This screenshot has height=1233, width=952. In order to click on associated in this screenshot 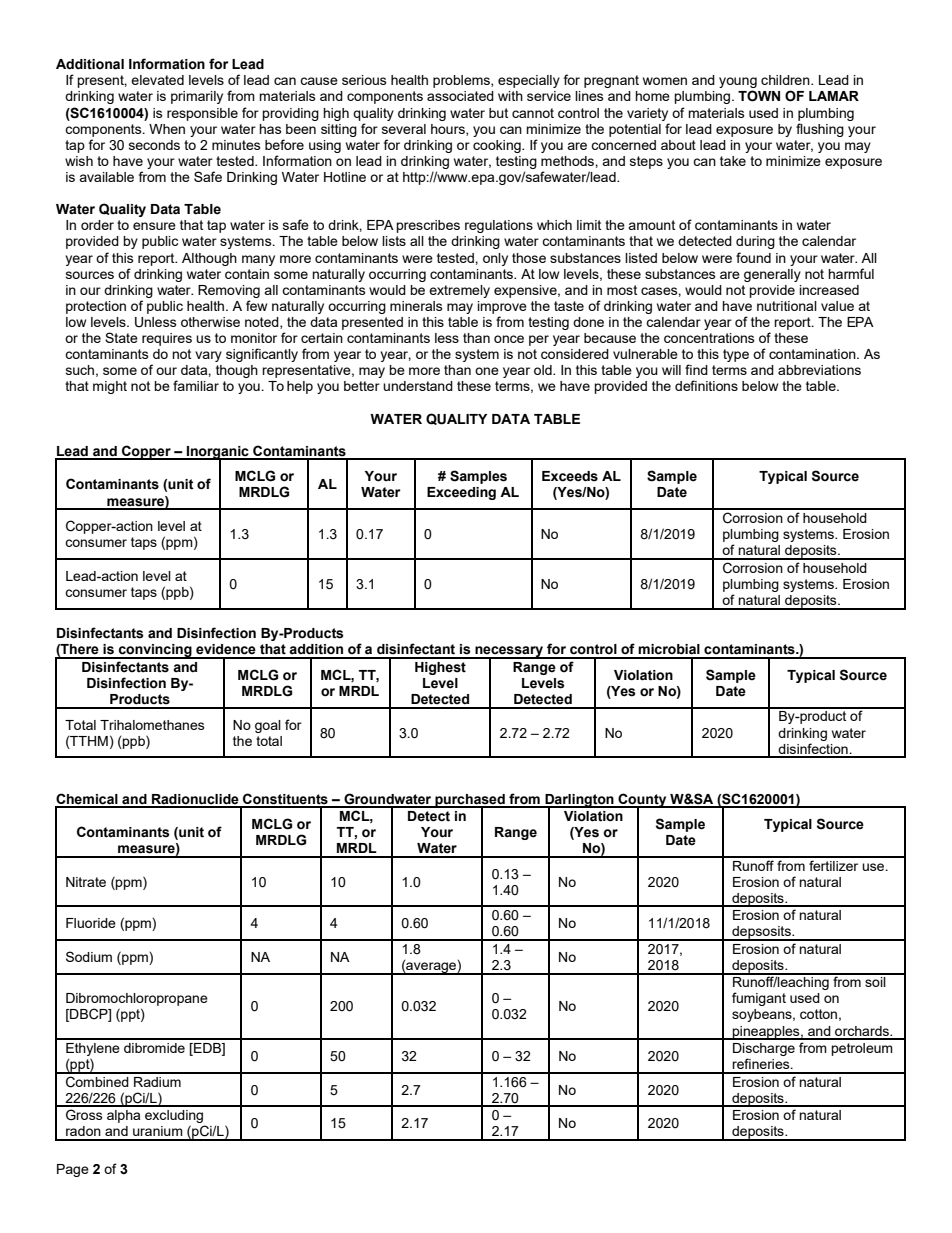, I will do `click(460, 96)`.
